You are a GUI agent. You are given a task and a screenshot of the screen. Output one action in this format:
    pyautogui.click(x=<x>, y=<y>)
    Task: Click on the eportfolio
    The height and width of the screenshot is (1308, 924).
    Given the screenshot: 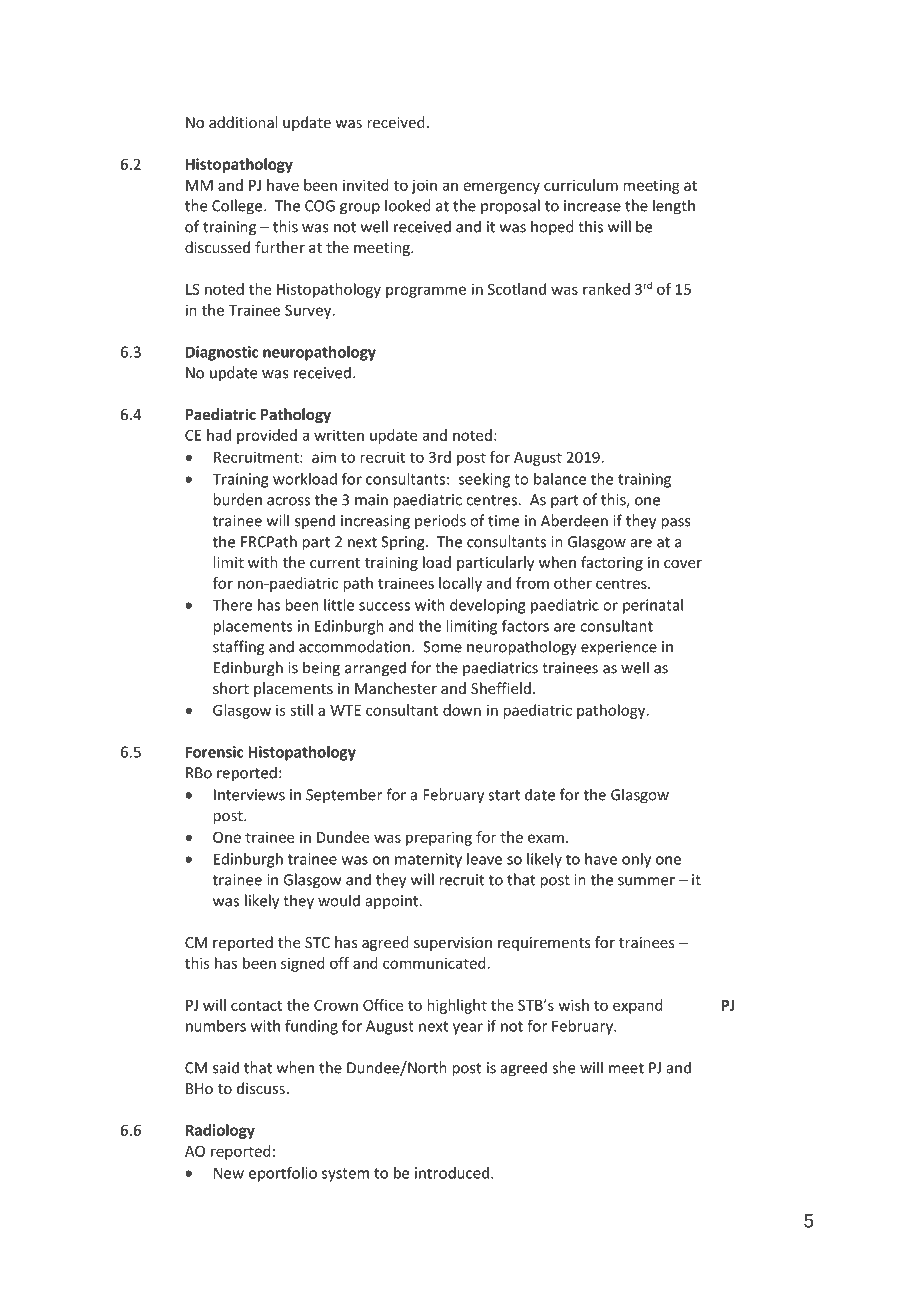 What is the action you would take?
    pyautogui.click(x=283, y=1174)
